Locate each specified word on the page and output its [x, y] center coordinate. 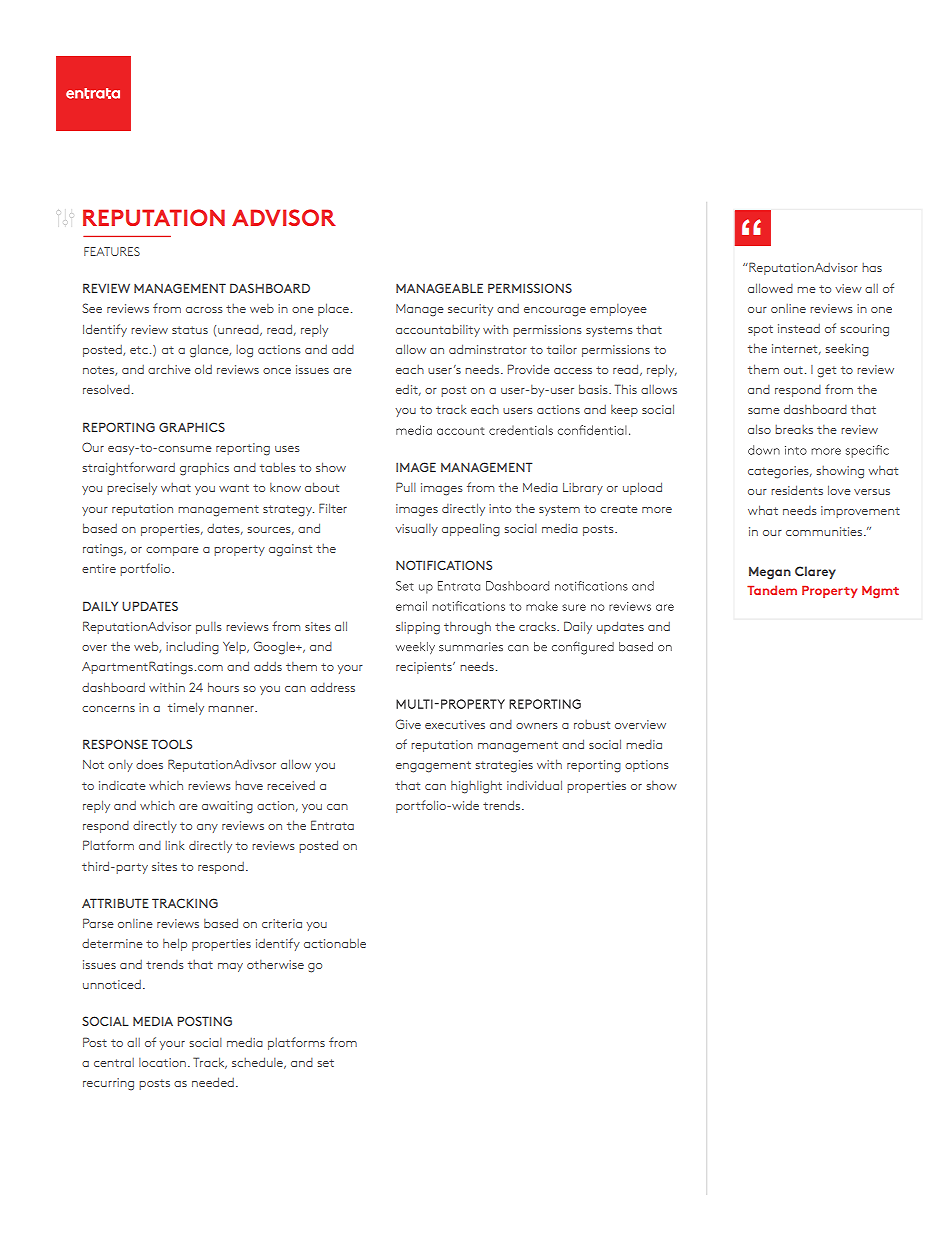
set [325, 1063]
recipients [425, 668]
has [872, 267]
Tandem [772, 590]
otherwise [275, 964]
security [470, 310]
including [192, 648]
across [204, 310]
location [162, 1062]
